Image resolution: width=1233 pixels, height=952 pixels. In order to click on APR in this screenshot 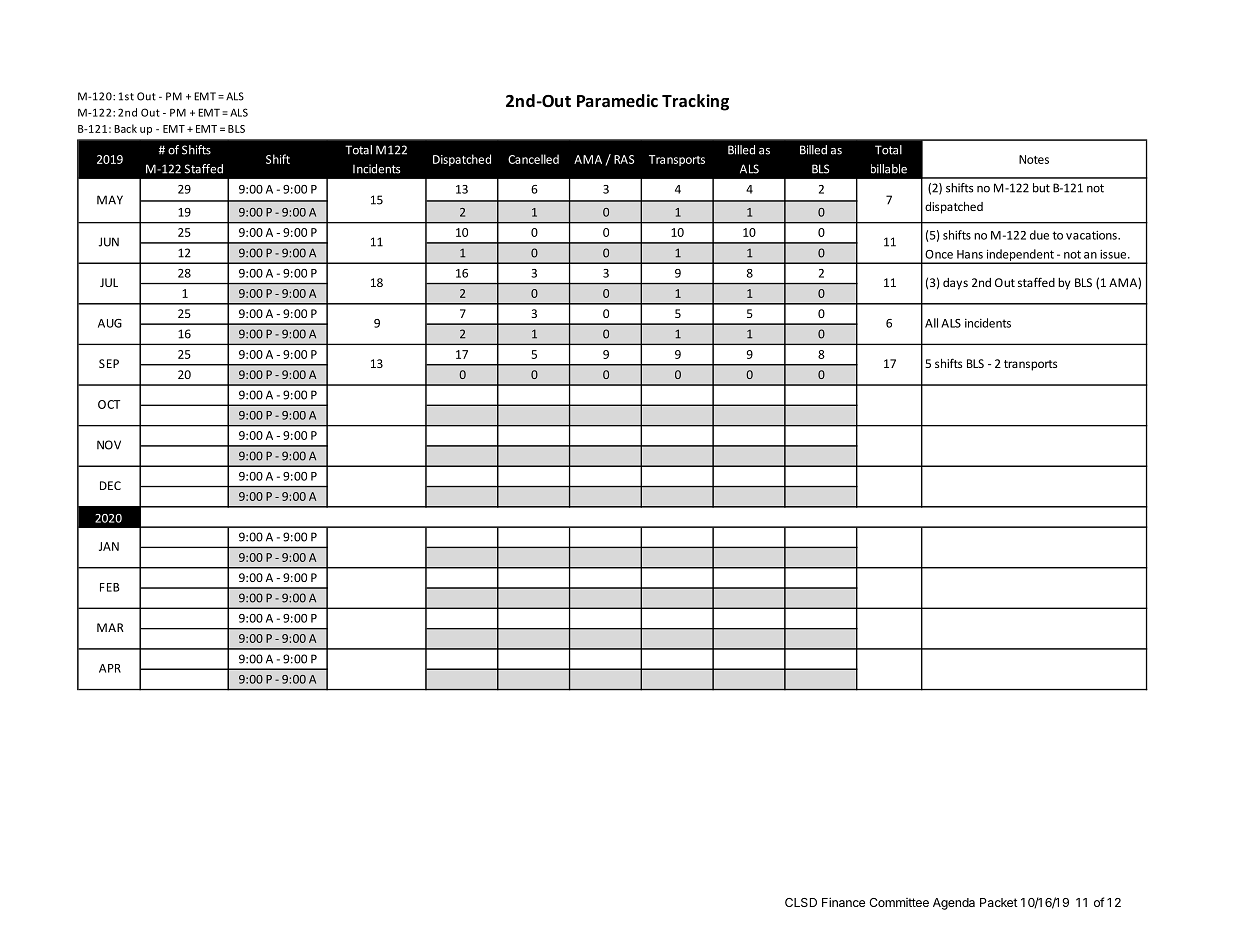, I will do `click(110, 668)`.
